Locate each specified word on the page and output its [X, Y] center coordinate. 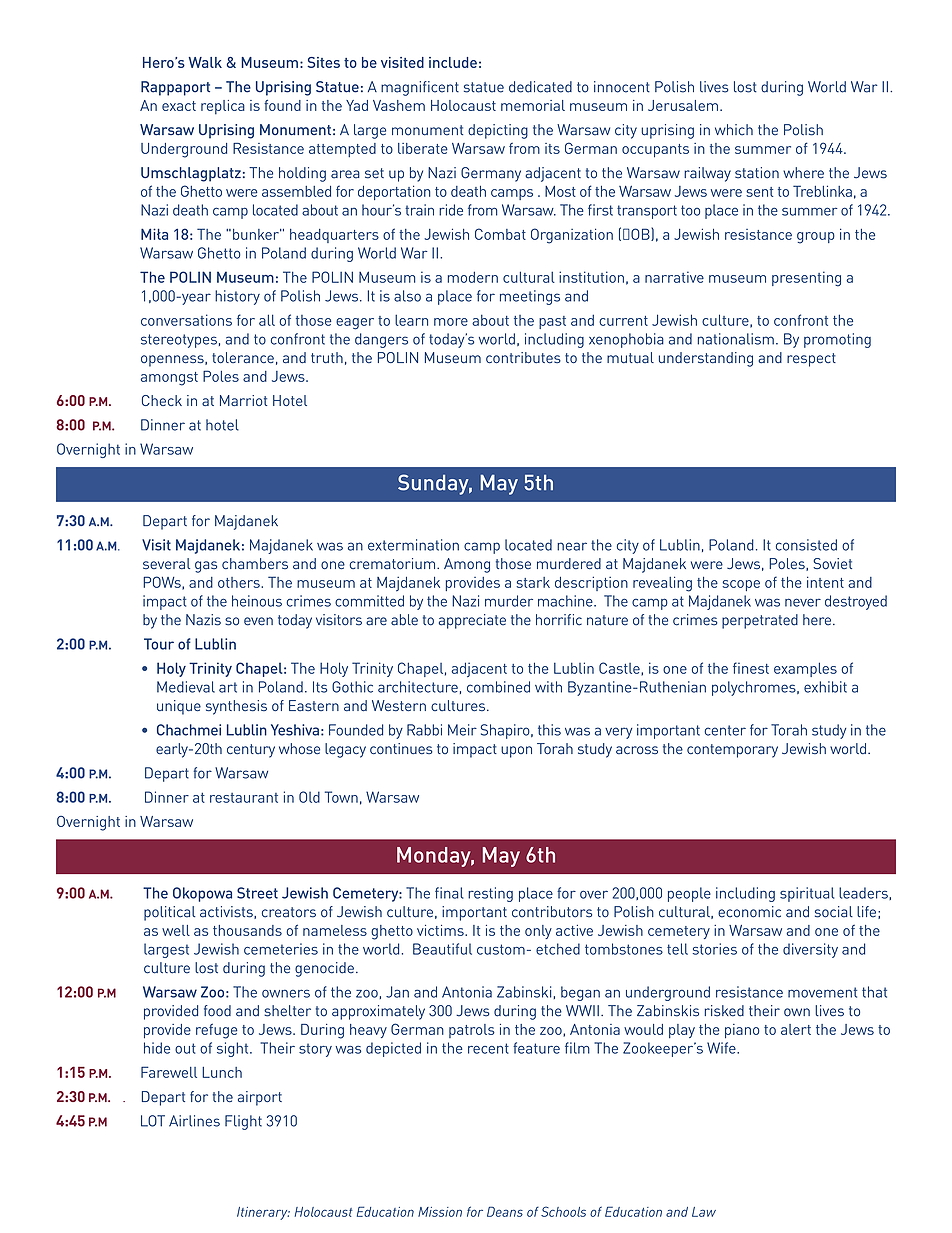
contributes [523, 358]
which [734, 130]
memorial [533, 105]
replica [223, 107]
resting [490, 894]
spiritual [807, 894]
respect [811, 360]
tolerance [243, 358]
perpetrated [760, 621]
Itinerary [263, 1213]
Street [257, 893]
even [258, 621]
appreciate [472, 621]
